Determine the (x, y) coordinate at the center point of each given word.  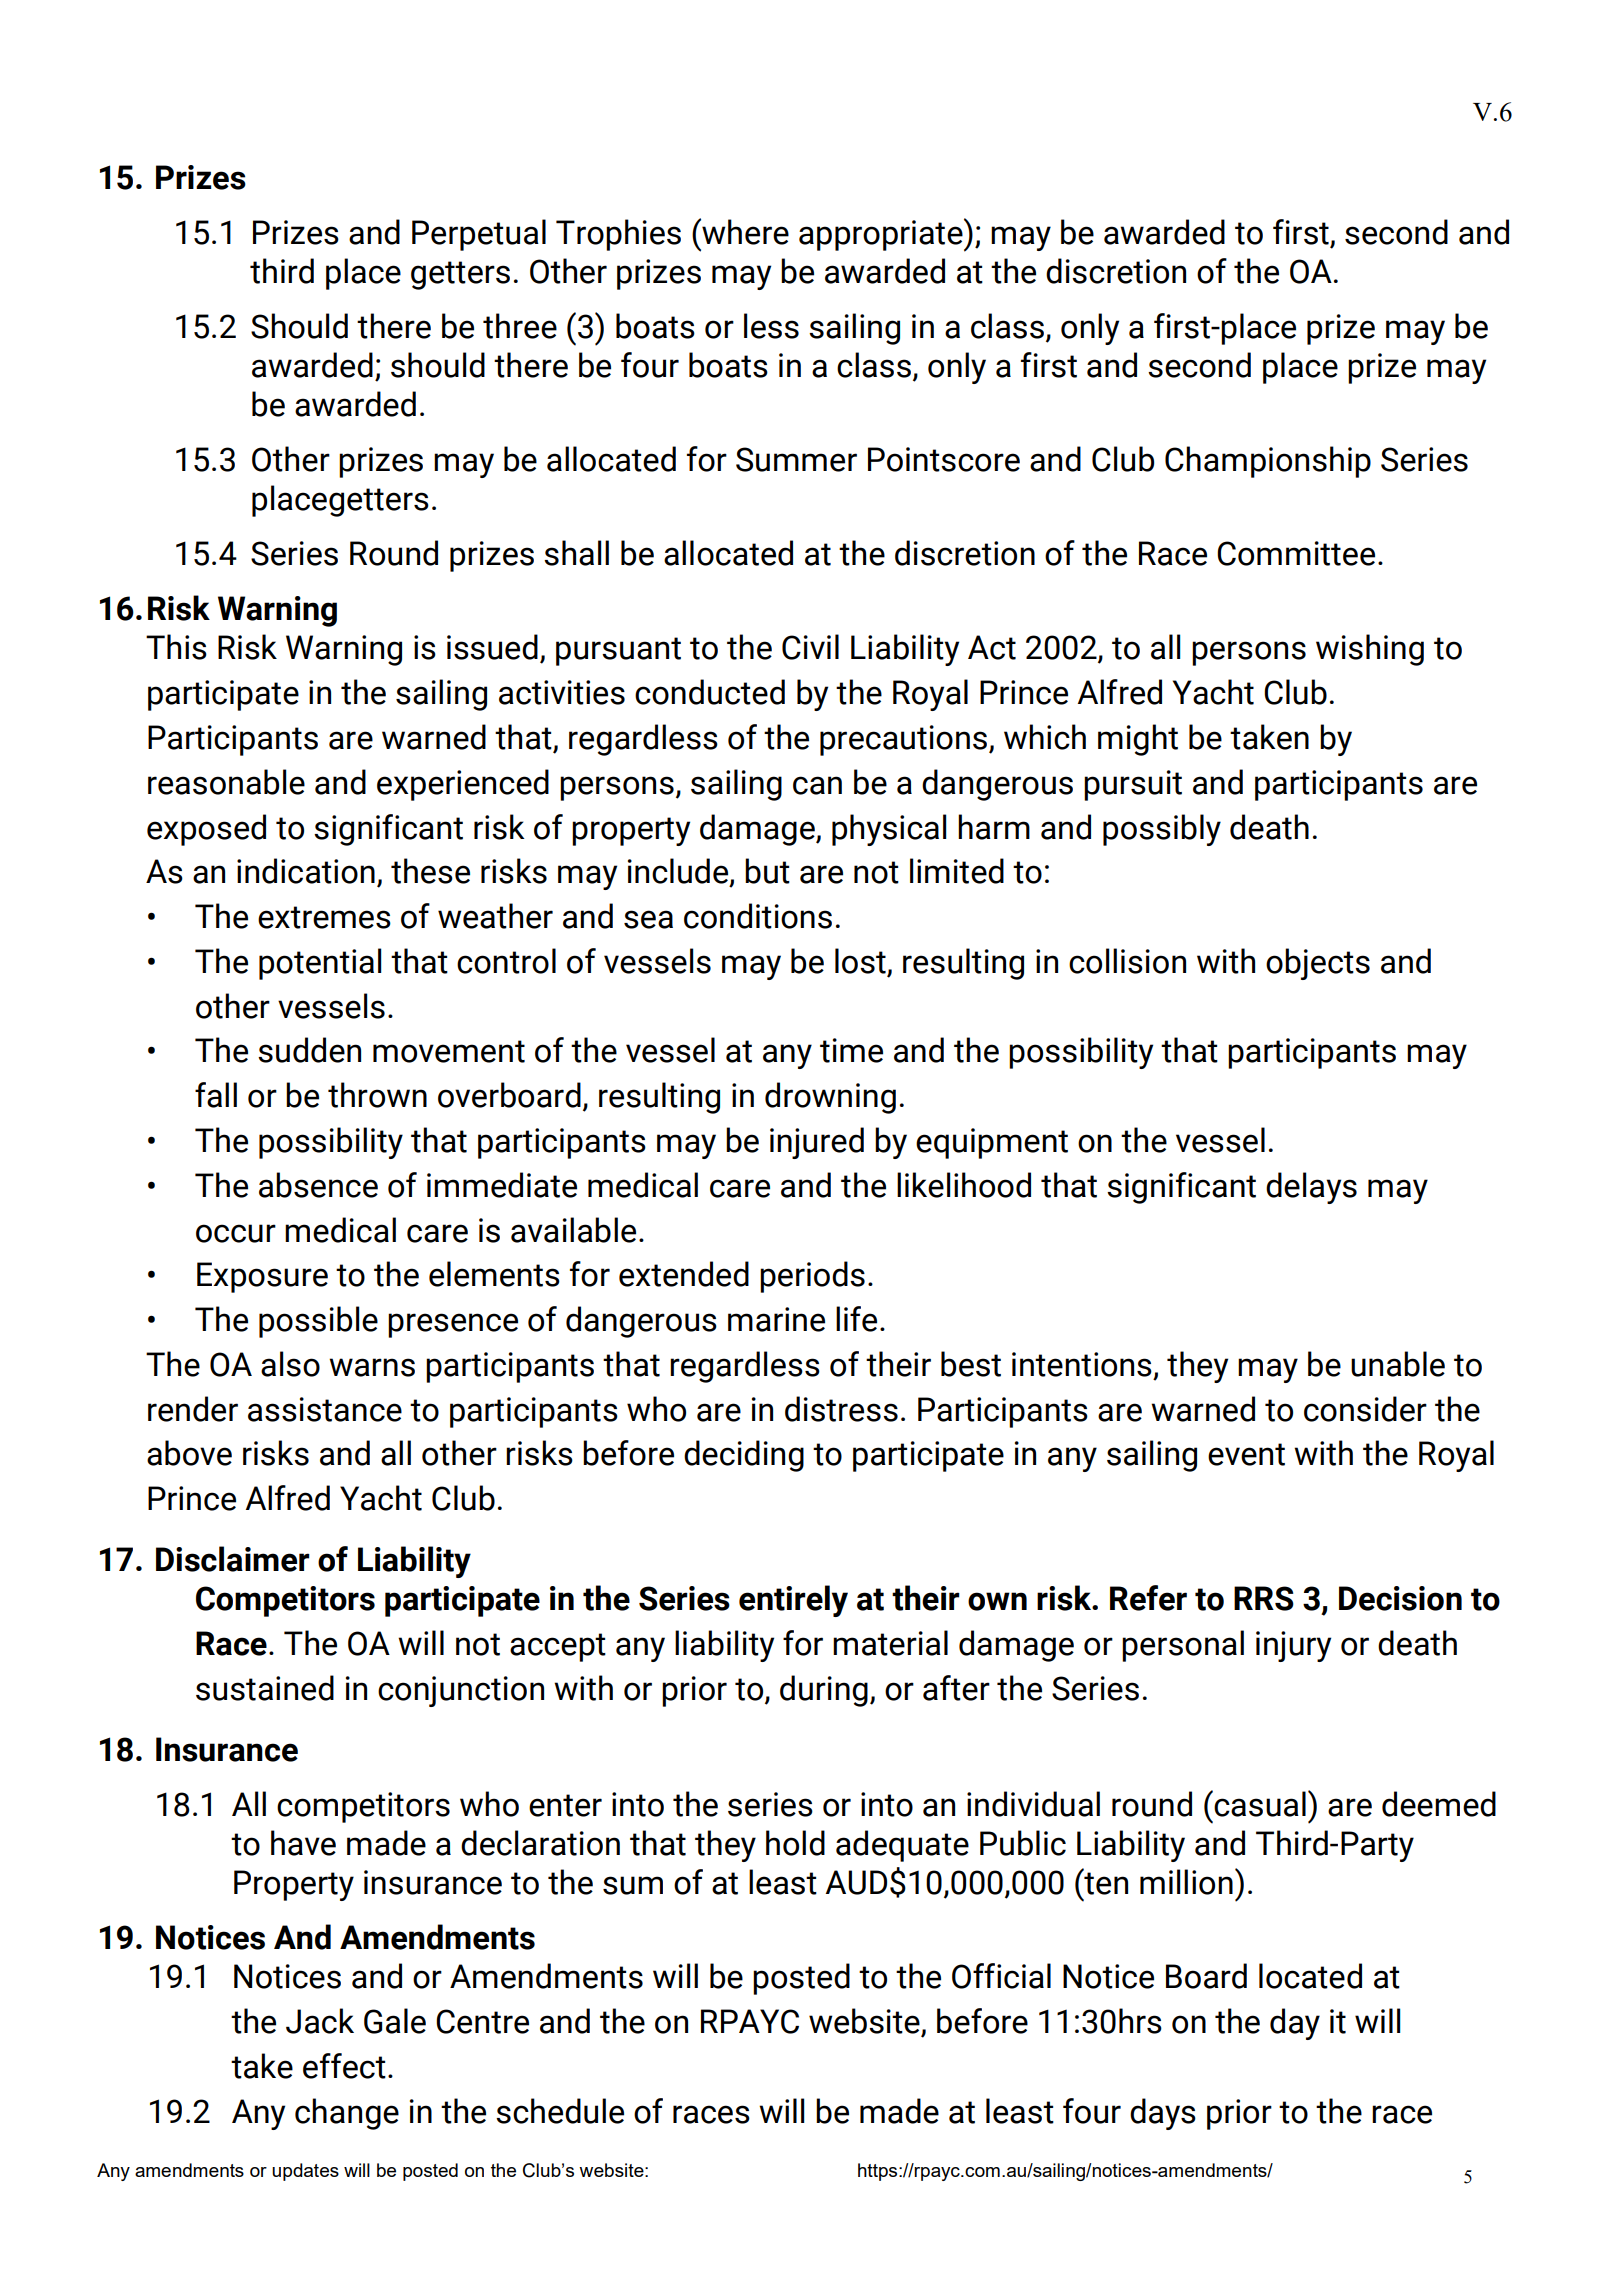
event (1246, 1454)
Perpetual (479, 235)
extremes (324, 917)
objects (1318, 964)
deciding (744, 1456)
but (767, 871)
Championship (1268, 462)
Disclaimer (233, 1559)
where (744, 231)
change (347, 2114)
